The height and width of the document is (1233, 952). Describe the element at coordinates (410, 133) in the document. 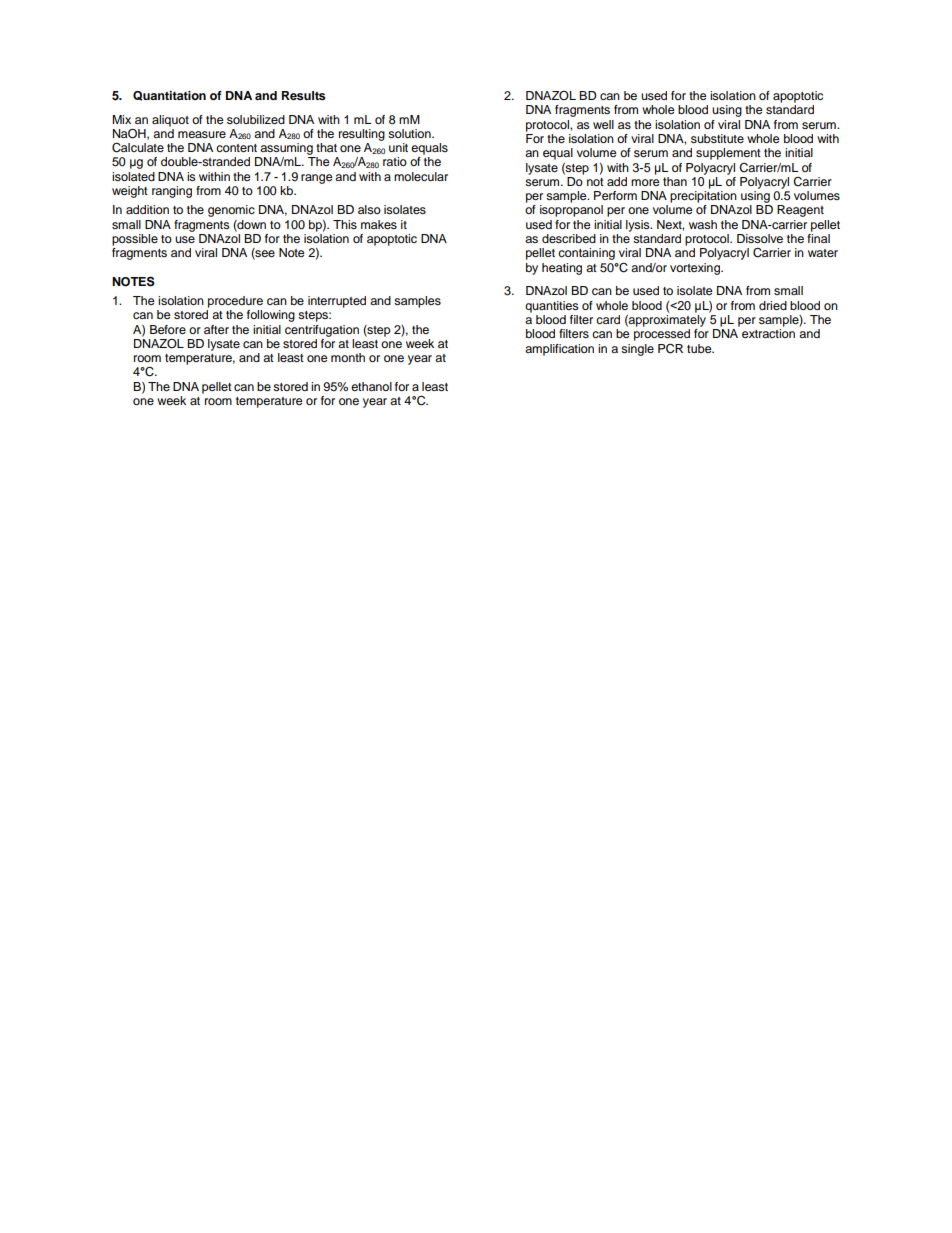

I see `solution` at that location.
